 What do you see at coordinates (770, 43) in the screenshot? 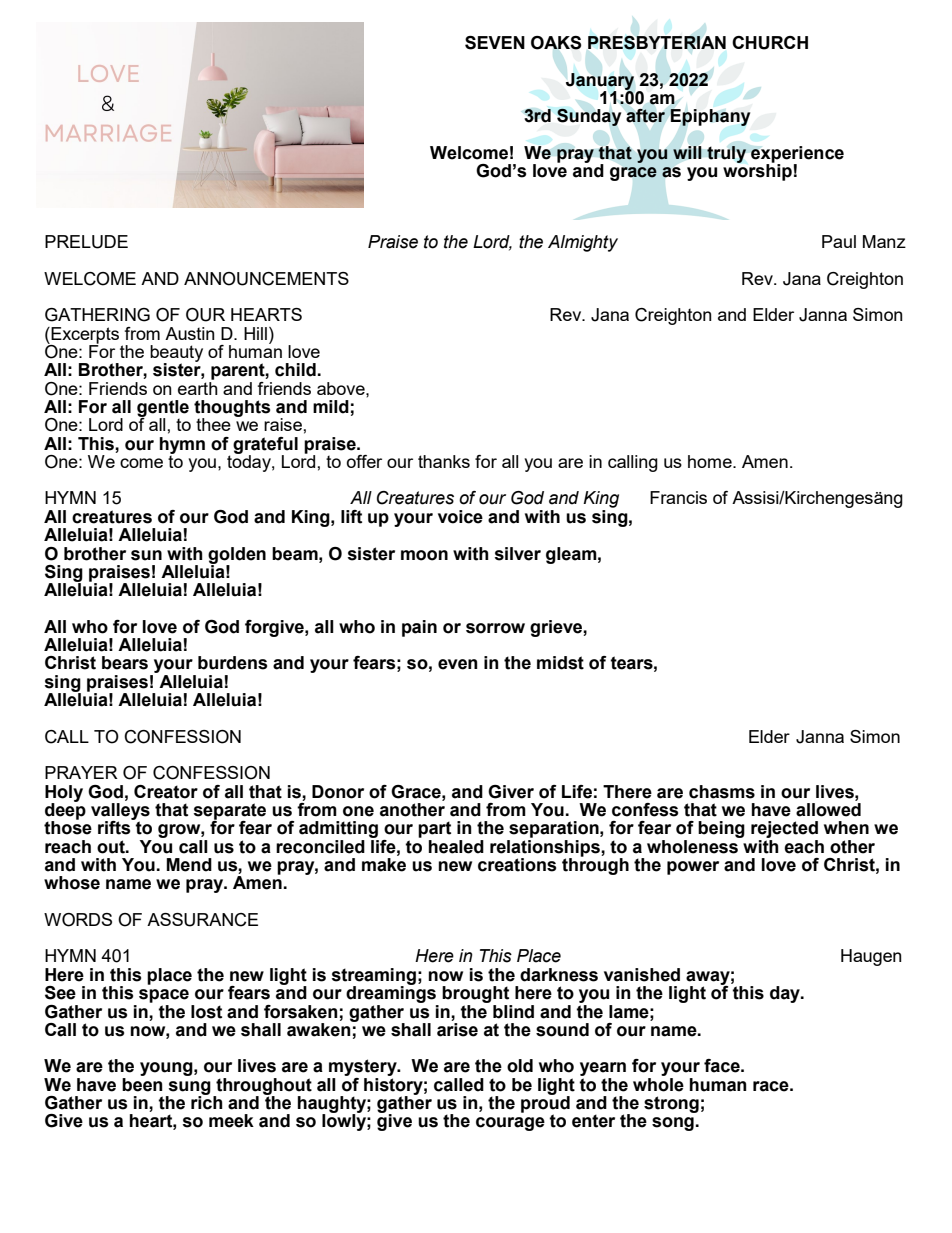
I see `CHURCH` at bounding box center [770, 43].
